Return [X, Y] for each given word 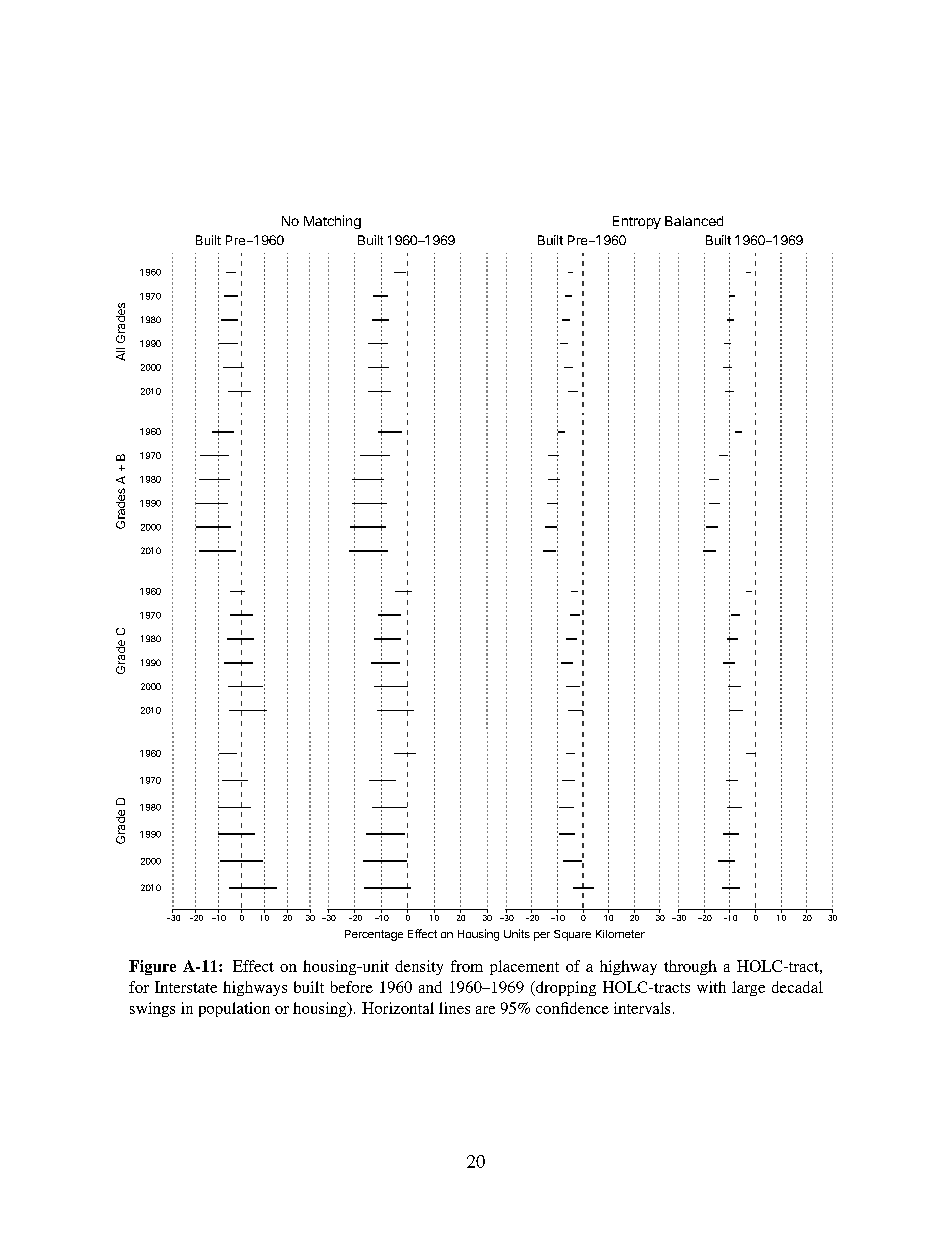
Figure [152, 967]
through [690, 967]
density [419, 967]
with [711, 987]
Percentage [374, 935]
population [234, 1009]
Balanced [694, 221]
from [467, 966]
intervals [642, 1008]
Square [572, 935]
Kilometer [620, 934]
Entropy [637, 222]
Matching [332, 222]
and [430, 987]
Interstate [186, 987]
